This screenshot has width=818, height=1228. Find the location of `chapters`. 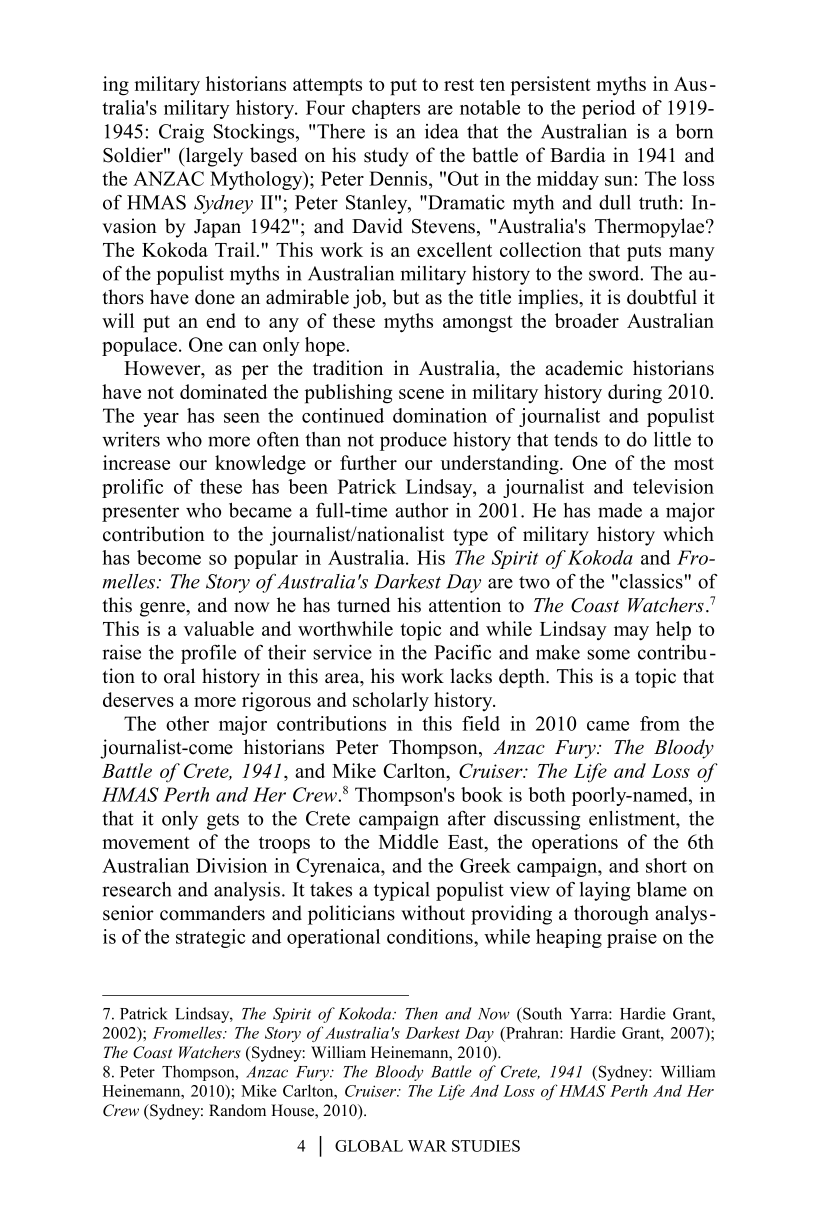

chapters is located at coordinates (386, 109).
